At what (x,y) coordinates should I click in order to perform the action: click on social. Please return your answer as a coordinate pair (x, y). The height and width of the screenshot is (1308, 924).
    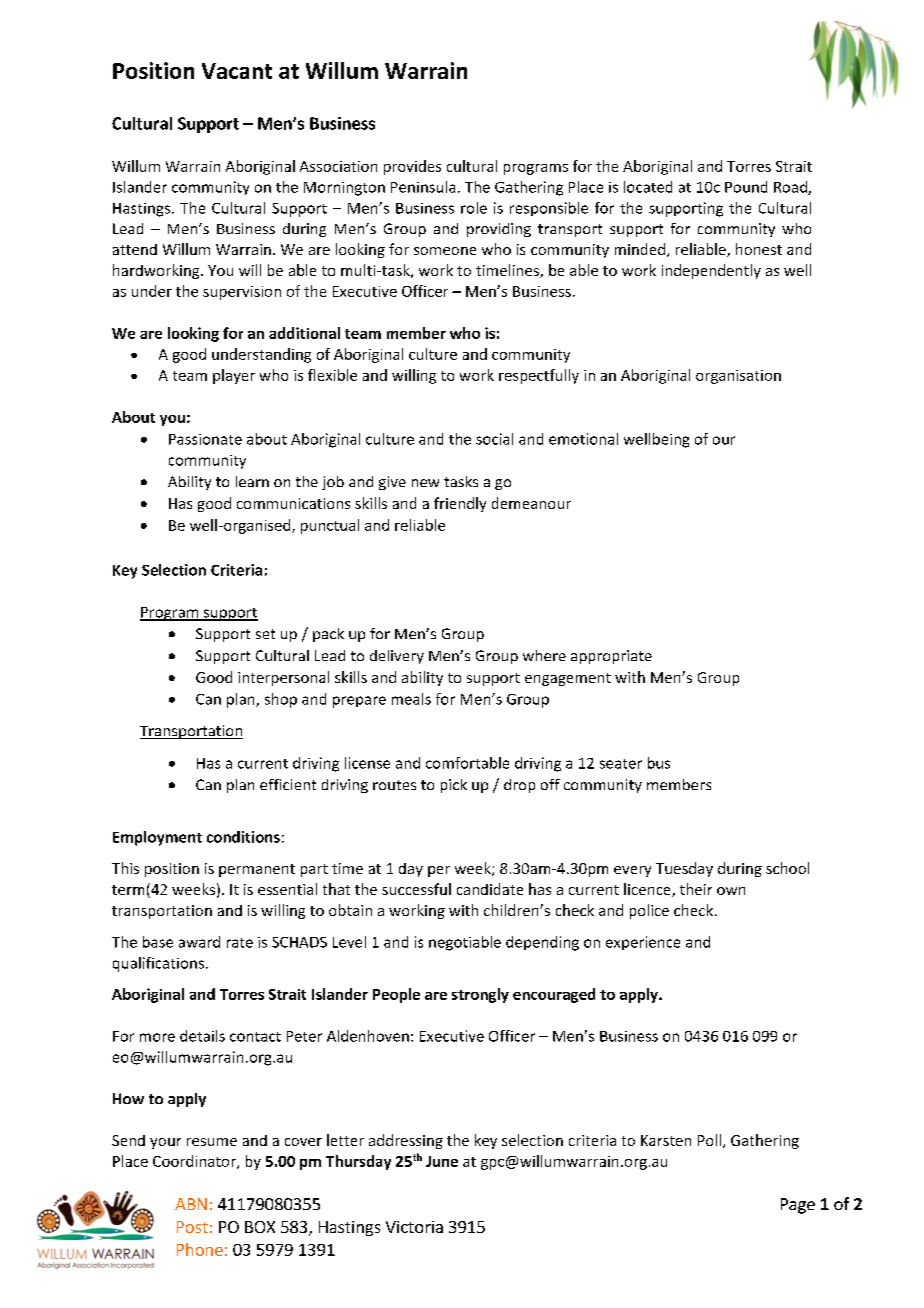
    Looking at the image, I should click on (494, 439).
